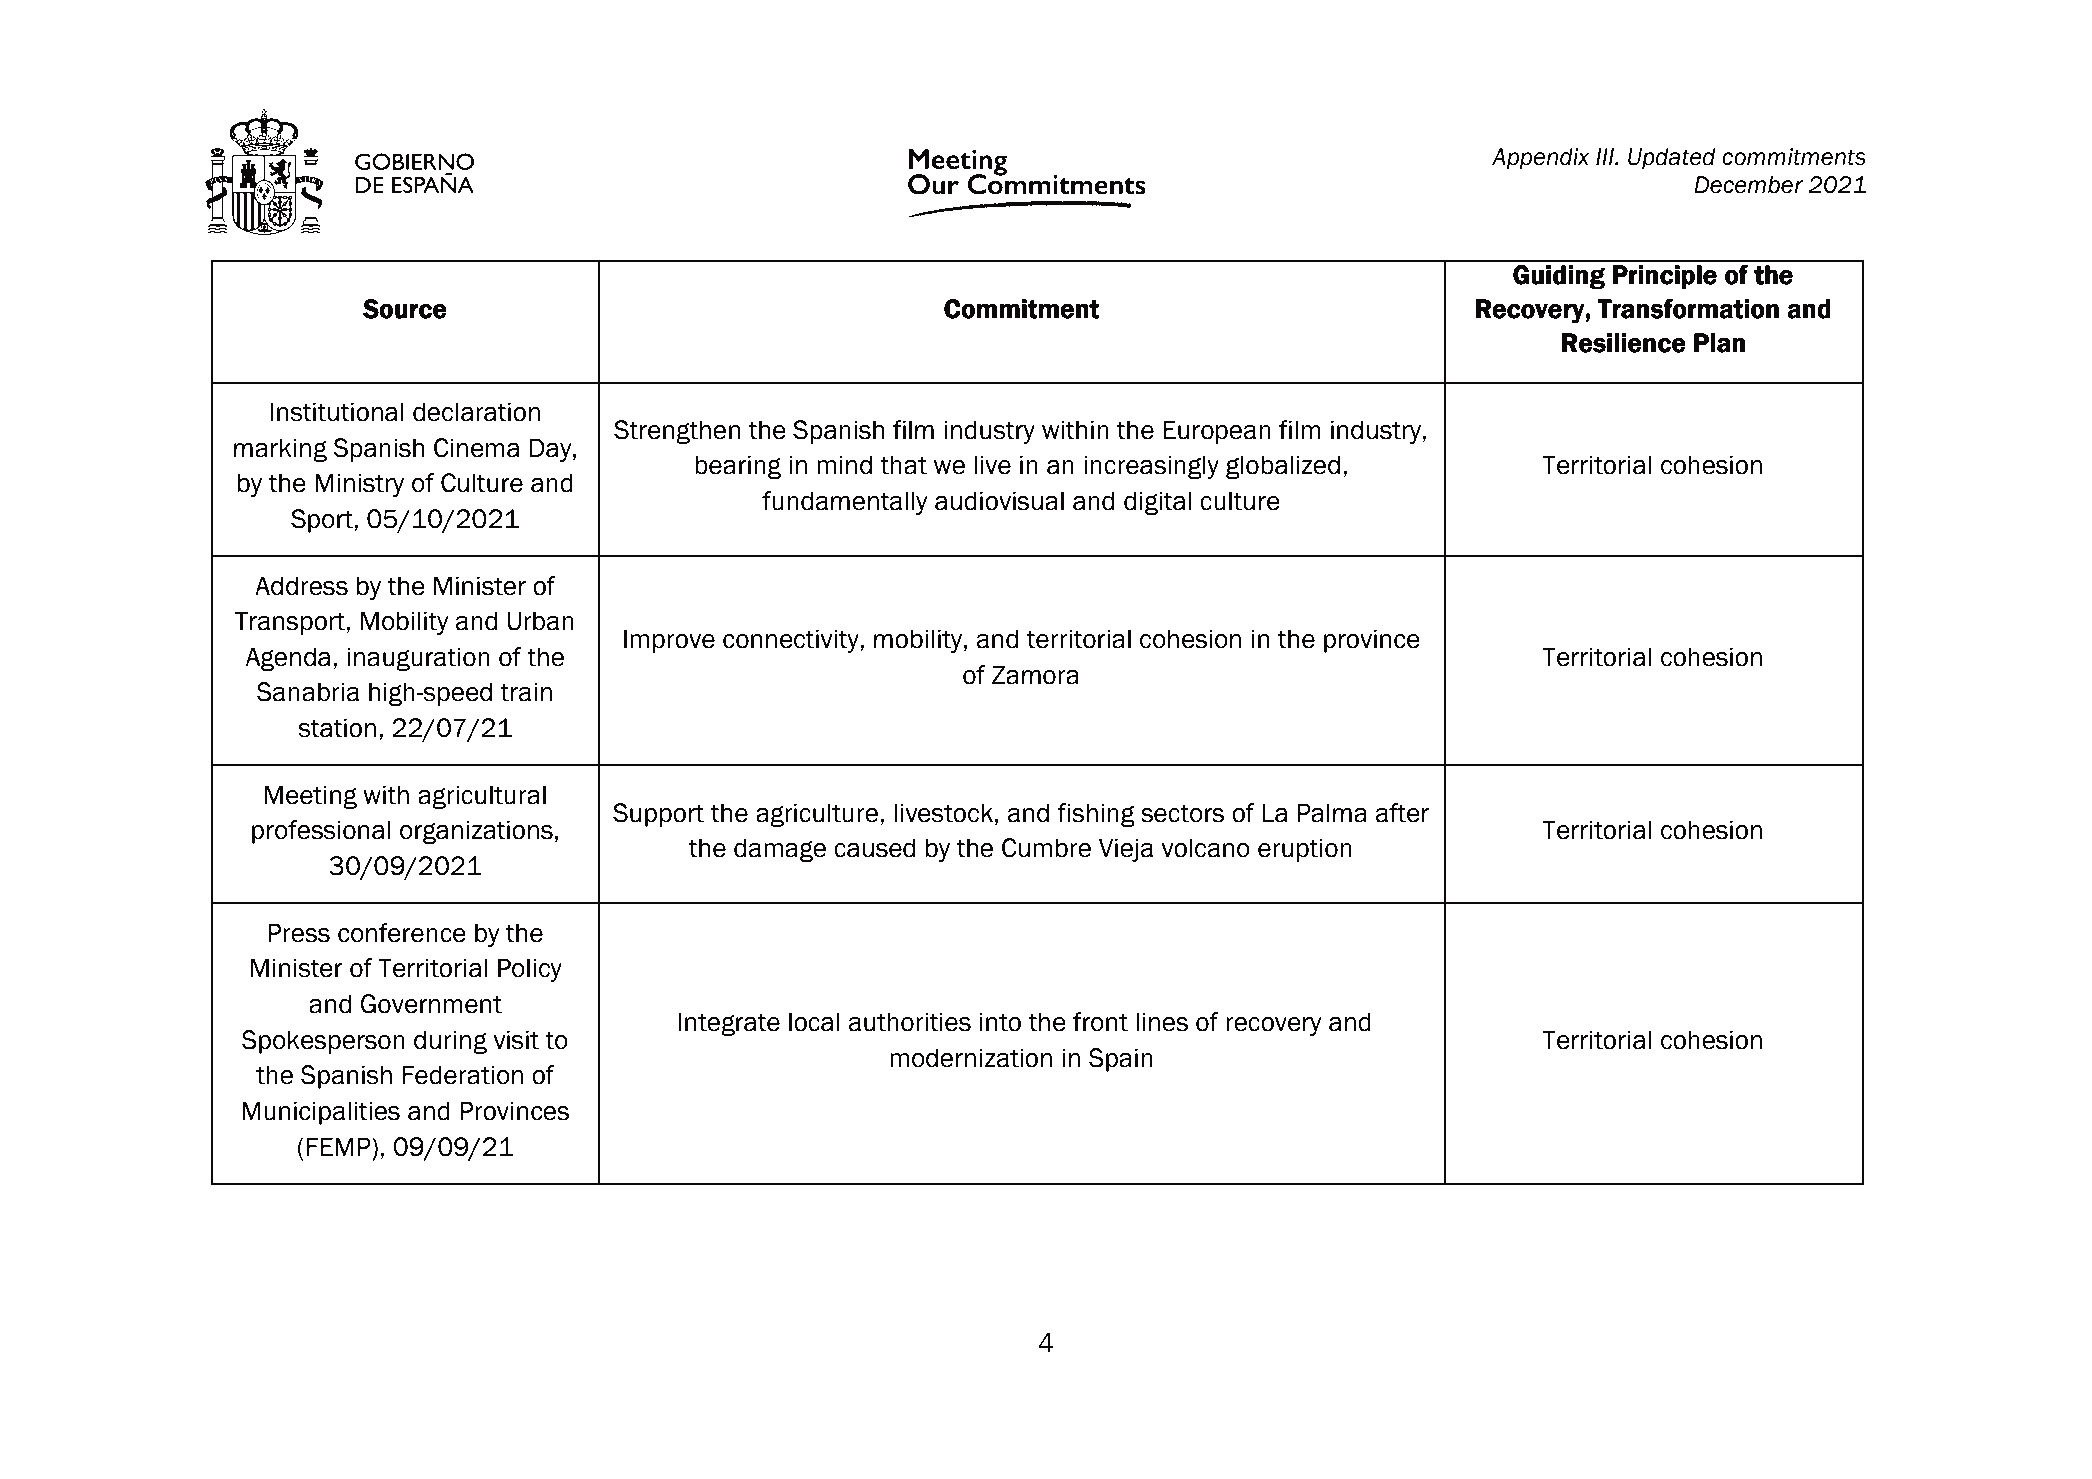  I want to click on globalized, so click(1283, 467).
